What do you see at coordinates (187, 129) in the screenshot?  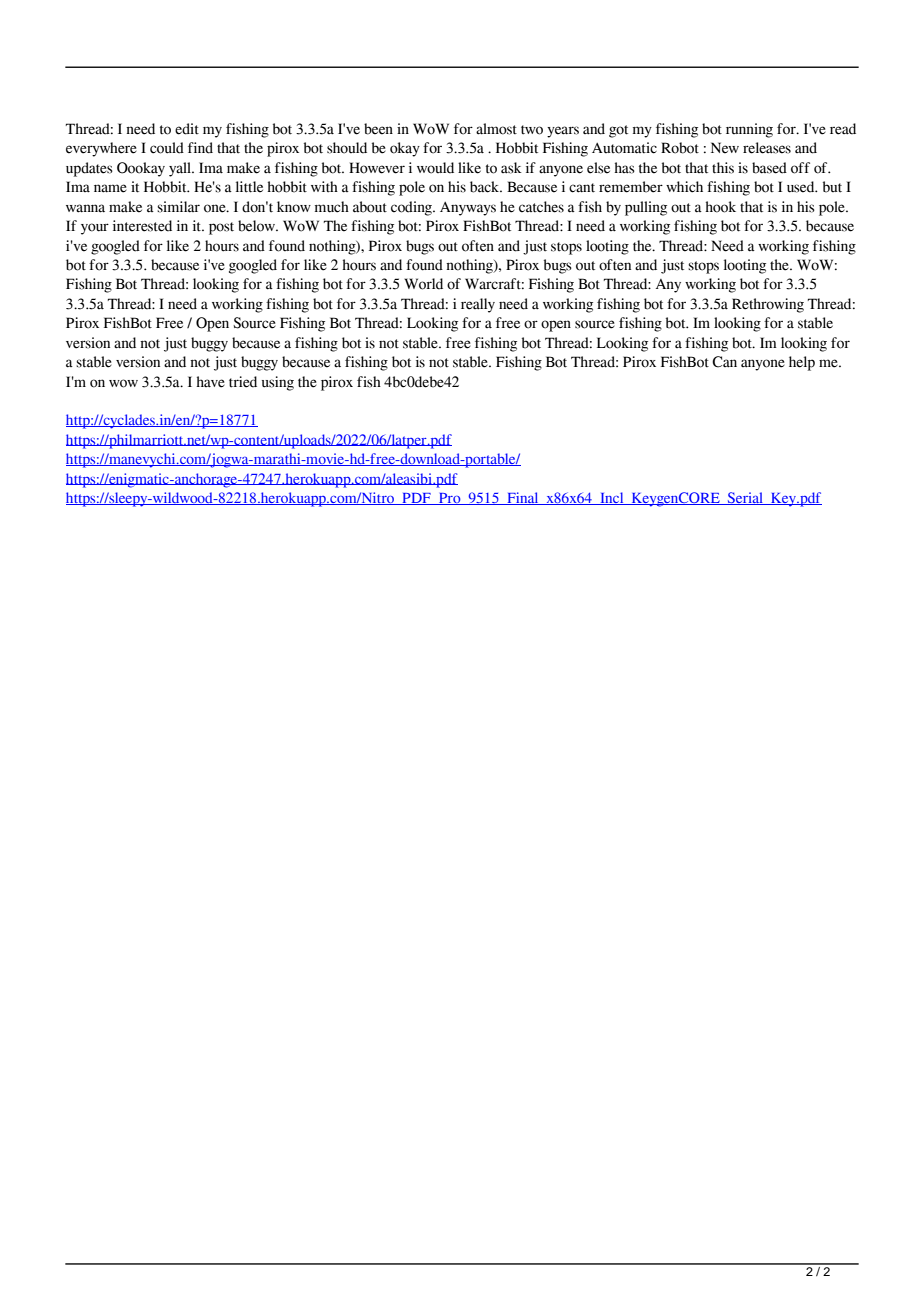 I see `edit` at bounding box center [187, 129].
